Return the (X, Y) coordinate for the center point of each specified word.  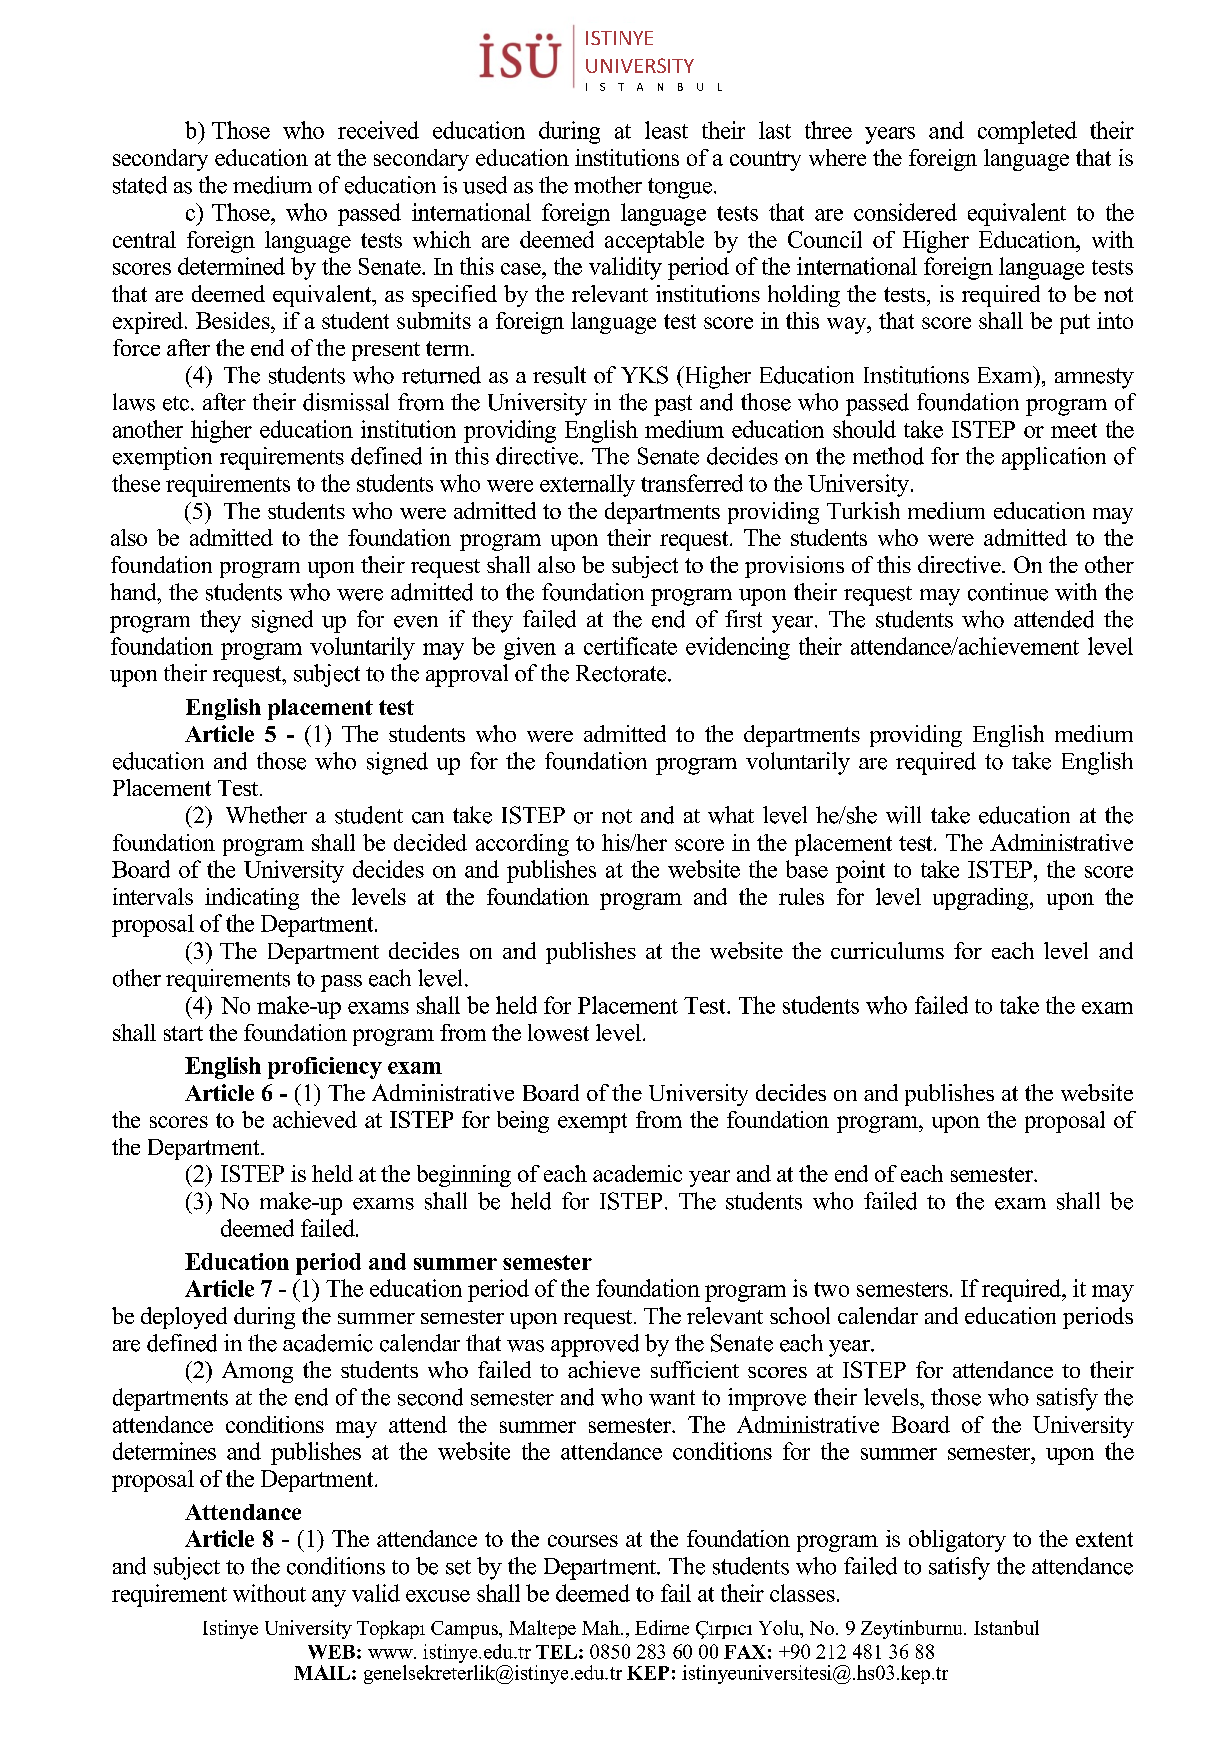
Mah (602, 1627)
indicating (252, 899)
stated (140, 185)
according (522, 845)
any (329, 1598)
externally (587, 485)
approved (595, 1345)
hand (134, 592)
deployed (184, 1318)
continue (1008, 592)
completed (1027, 132)
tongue (680, 188)
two (831, 1289)
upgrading (982, 899)
